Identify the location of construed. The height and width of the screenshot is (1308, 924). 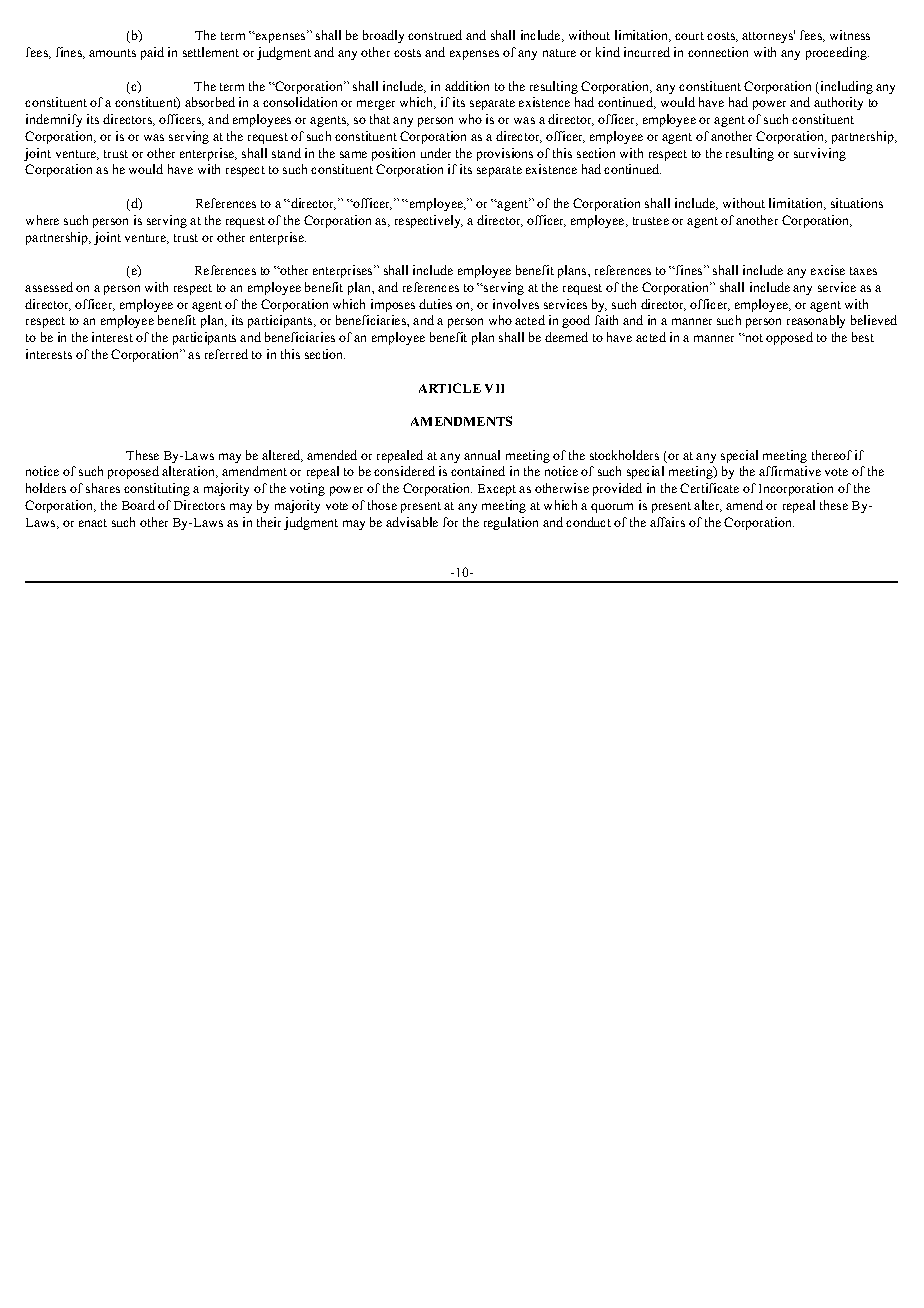
(435, 35).
